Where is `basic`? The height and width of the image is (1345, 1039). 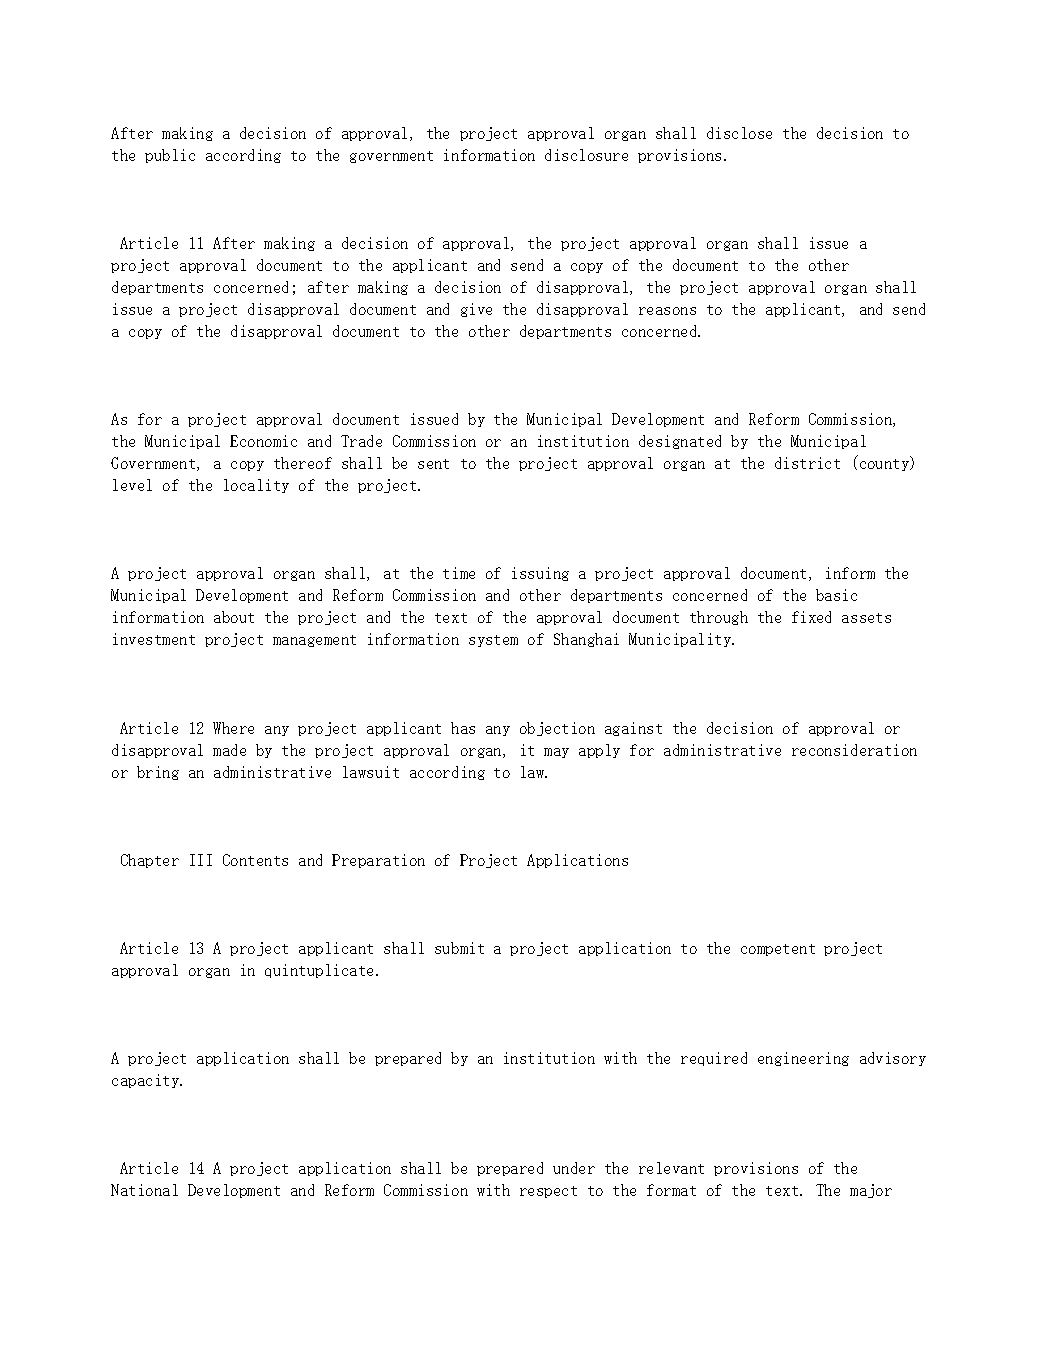 basic is located at coordinates (836, 595).
